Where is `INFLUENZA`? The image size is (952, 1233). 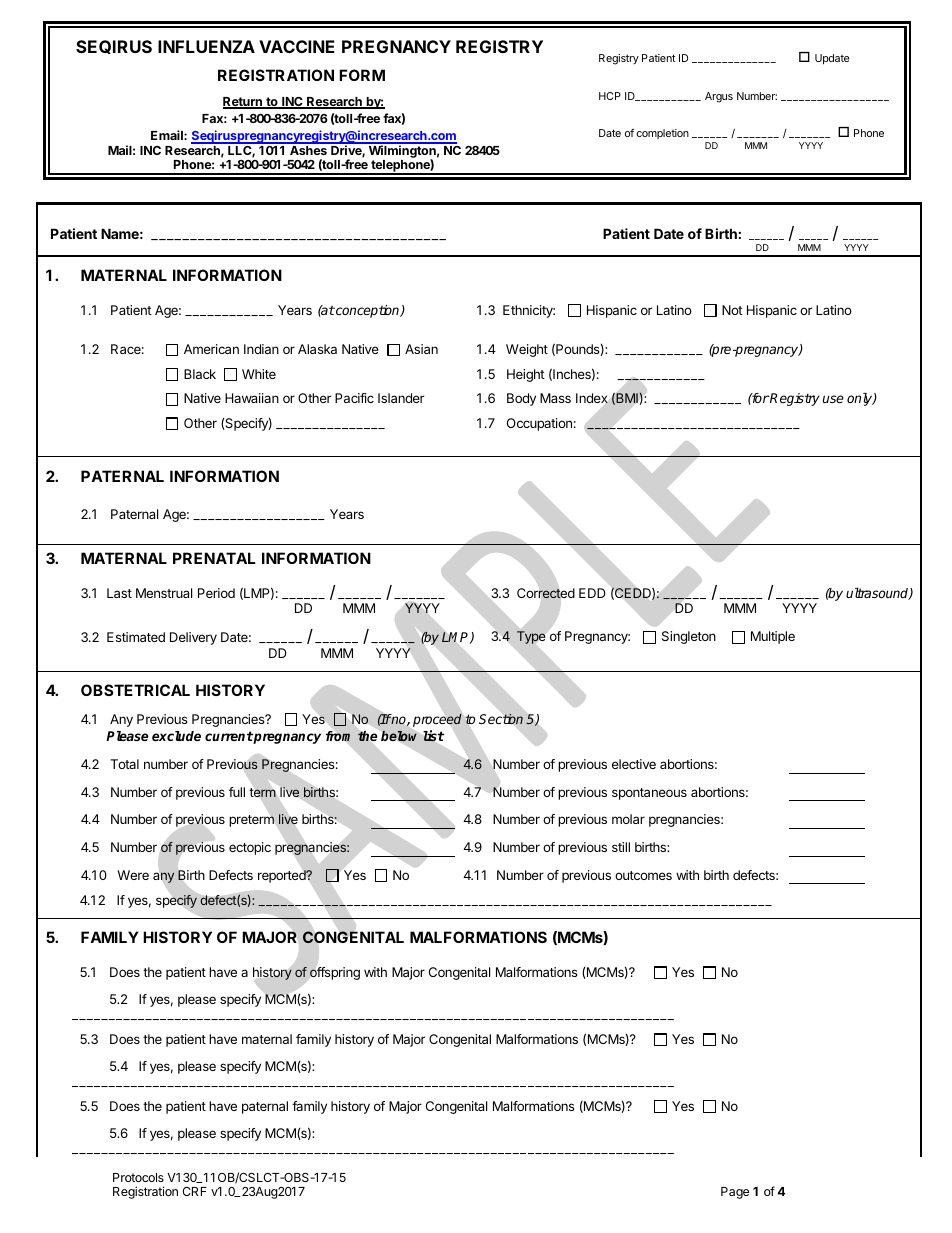
INFLUENZA is located at coordinates (206, 46).
